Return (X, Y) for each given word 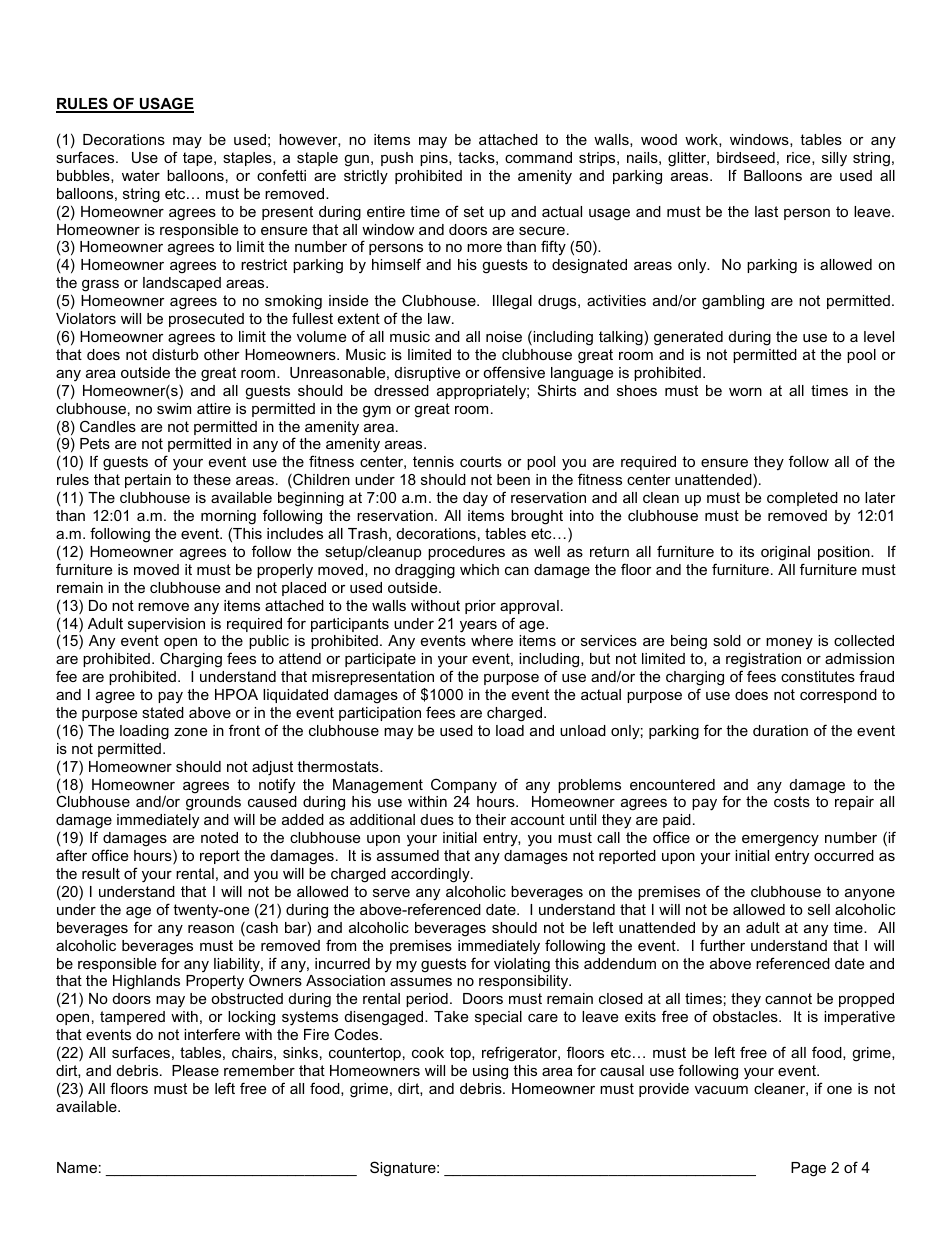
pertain (148, 481)
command (538, 157)
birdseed (746, 157)
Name (77, 1167)
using (490, 1072)
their (490, 819)
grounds (213, 803)
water (141, 175)
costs (792, 801)
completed (802, 499)
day (475, 499)
